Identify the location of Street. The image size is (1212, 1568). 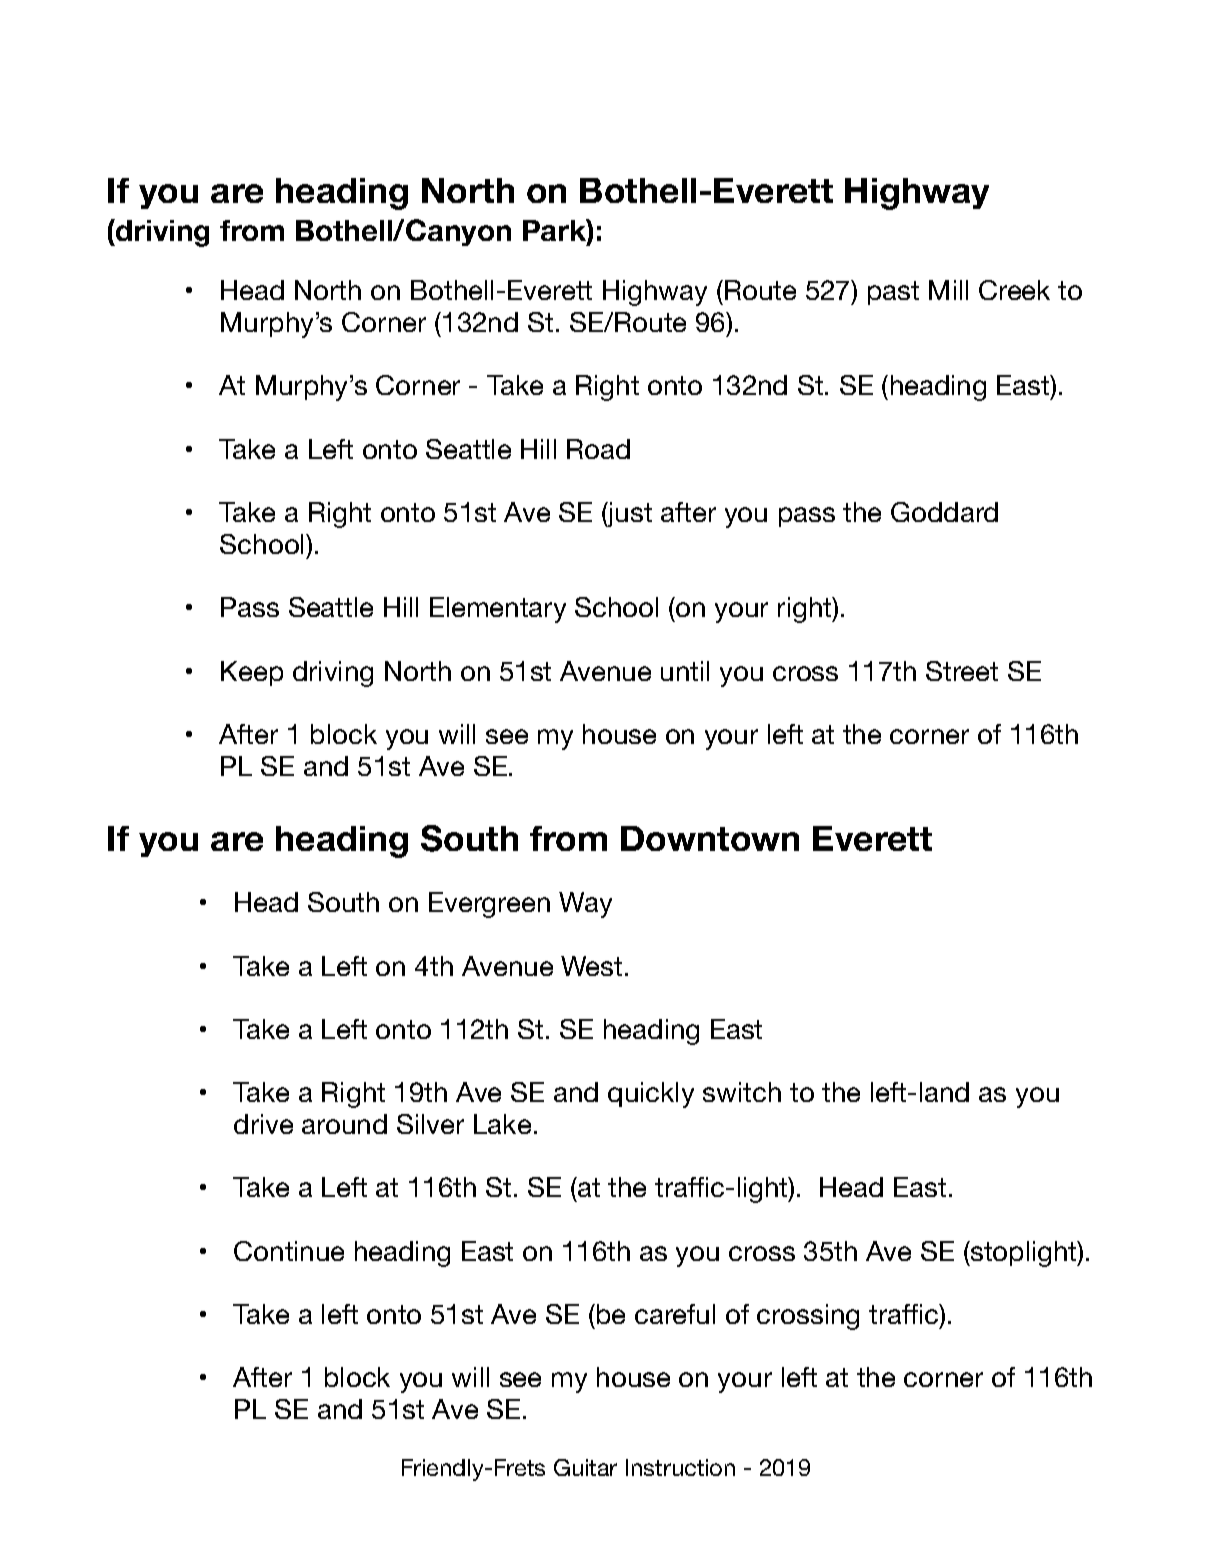
(962, 671).
